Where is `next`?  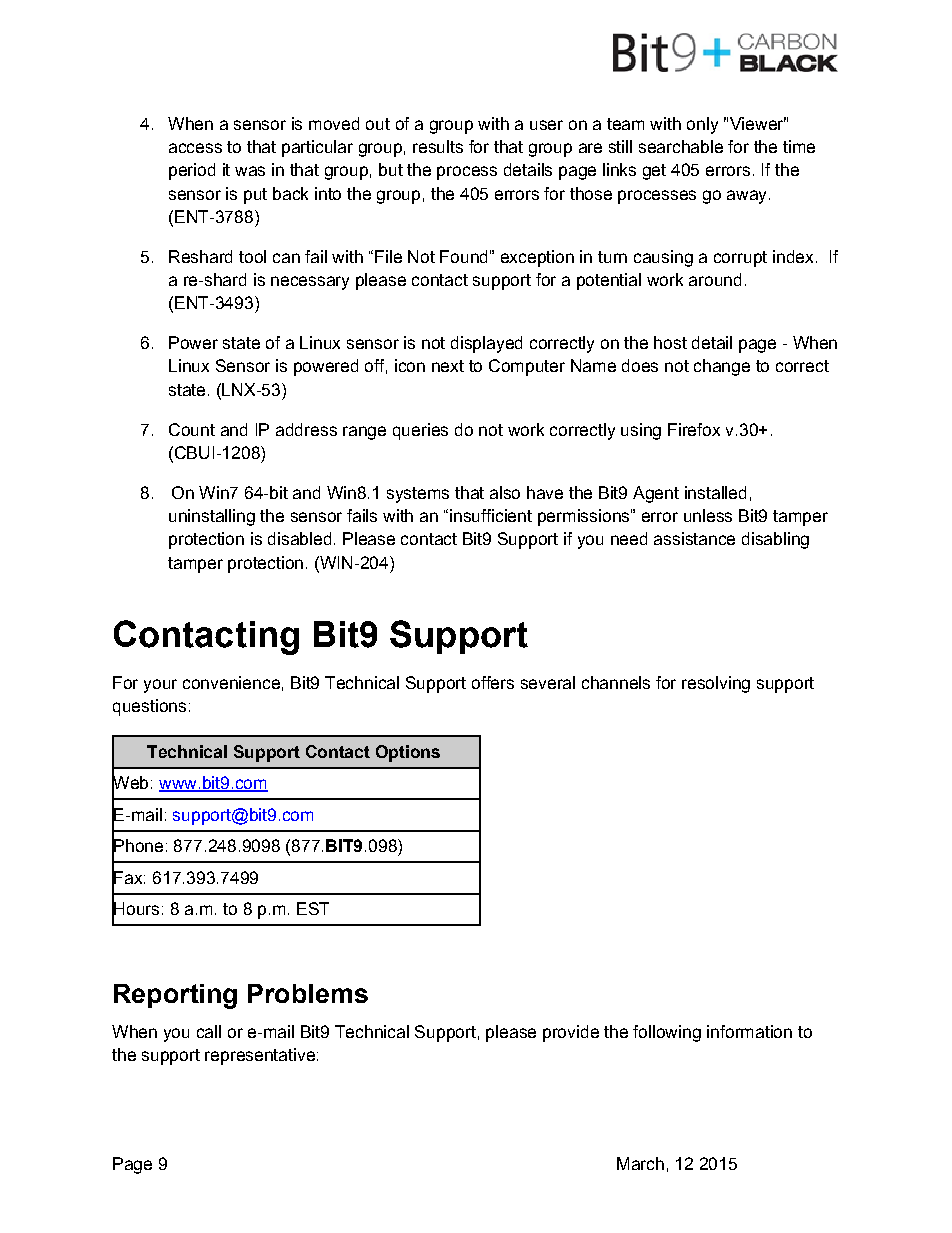
next is located at coordinates (448, 366).
